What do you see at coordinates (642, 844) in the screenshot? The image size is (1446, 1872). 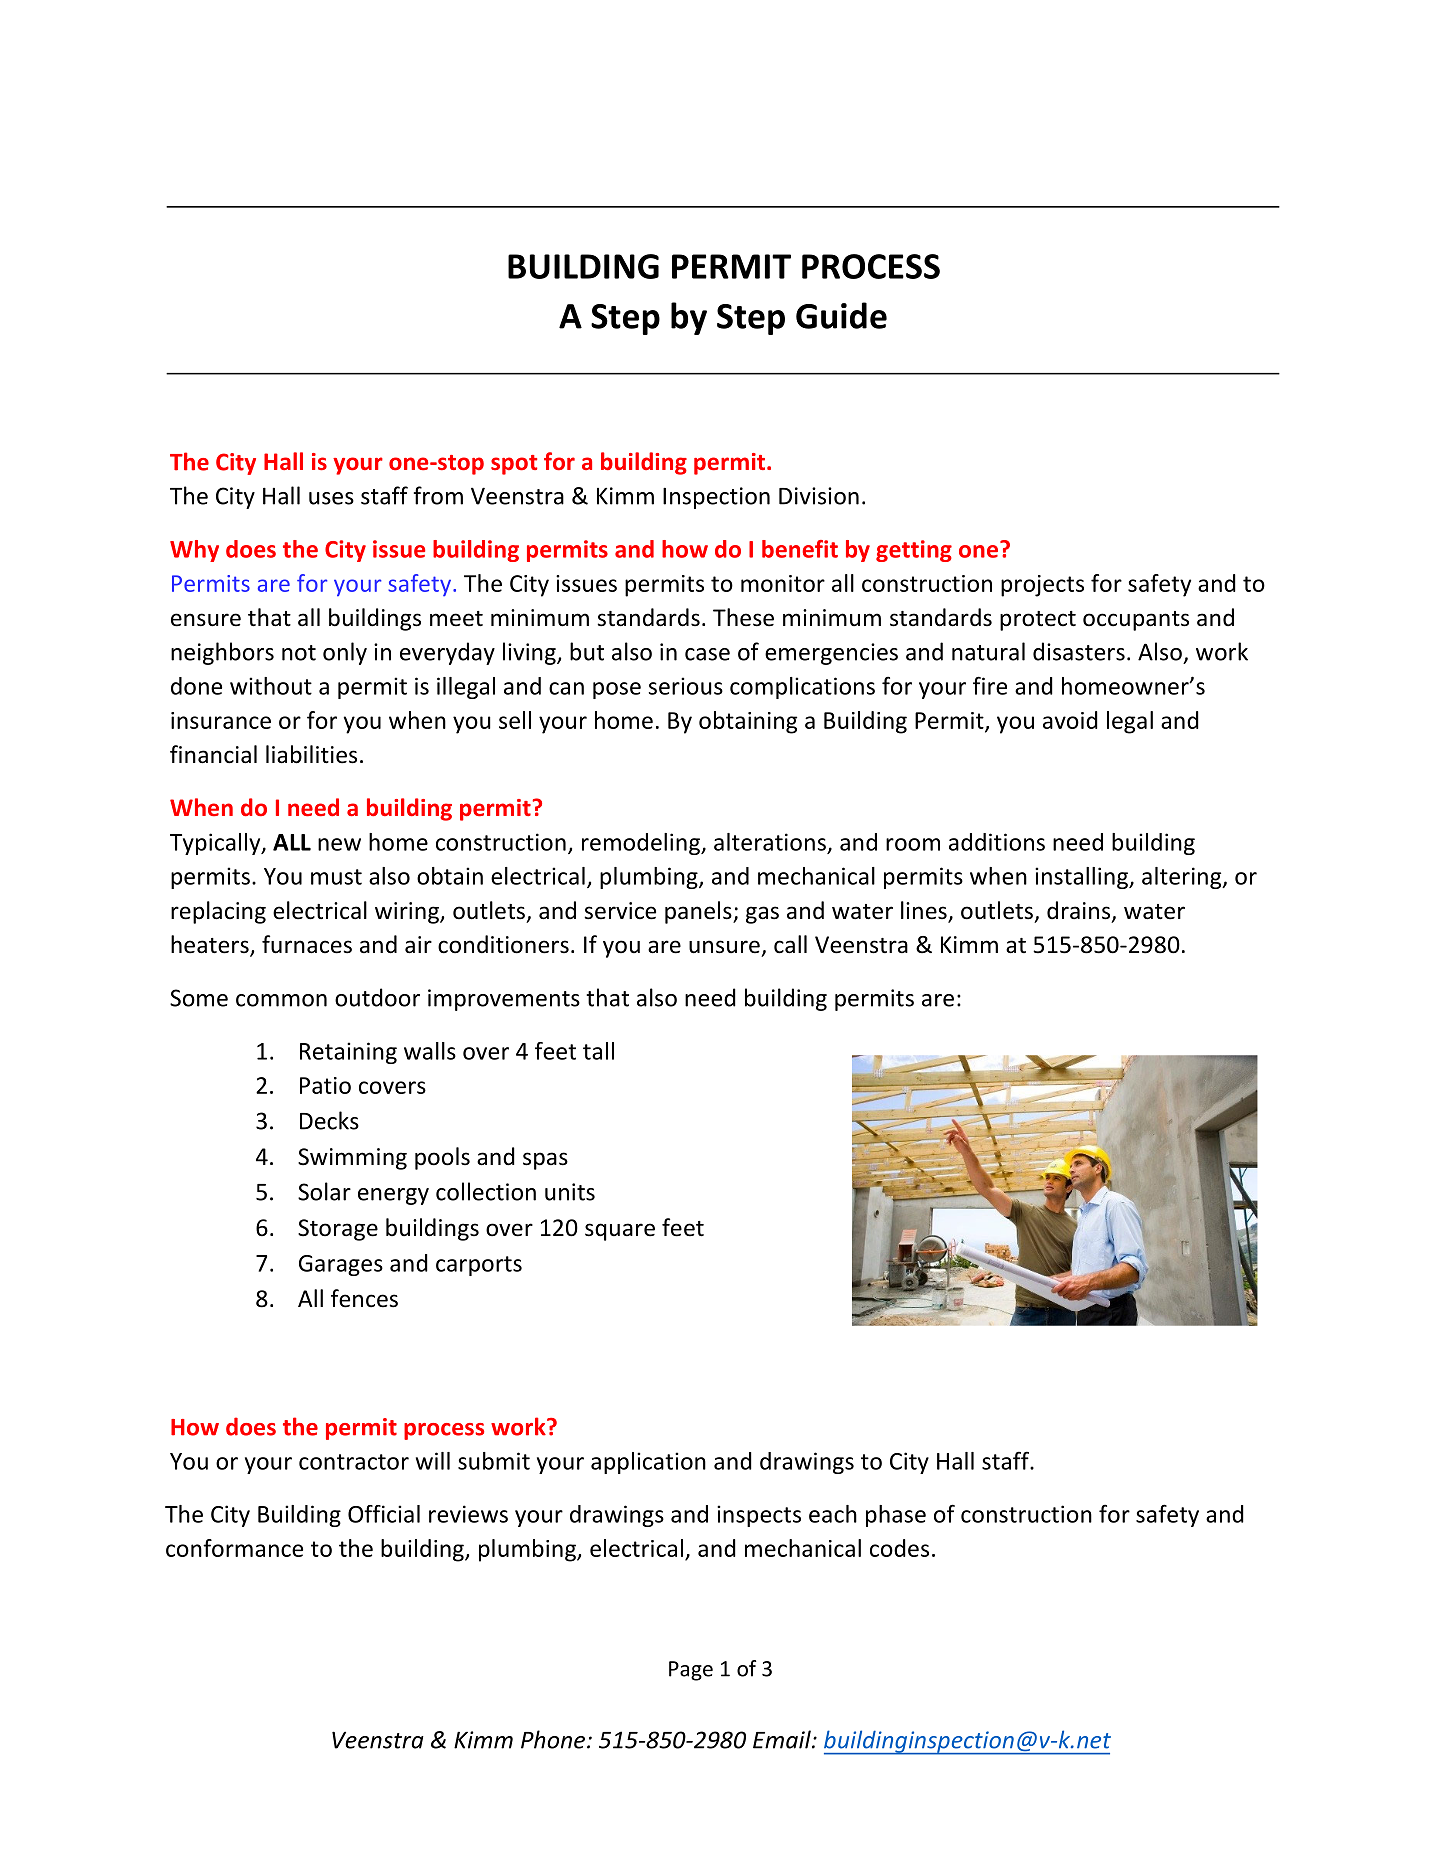 I see `remodeling` at bounding box center [642, 844].
